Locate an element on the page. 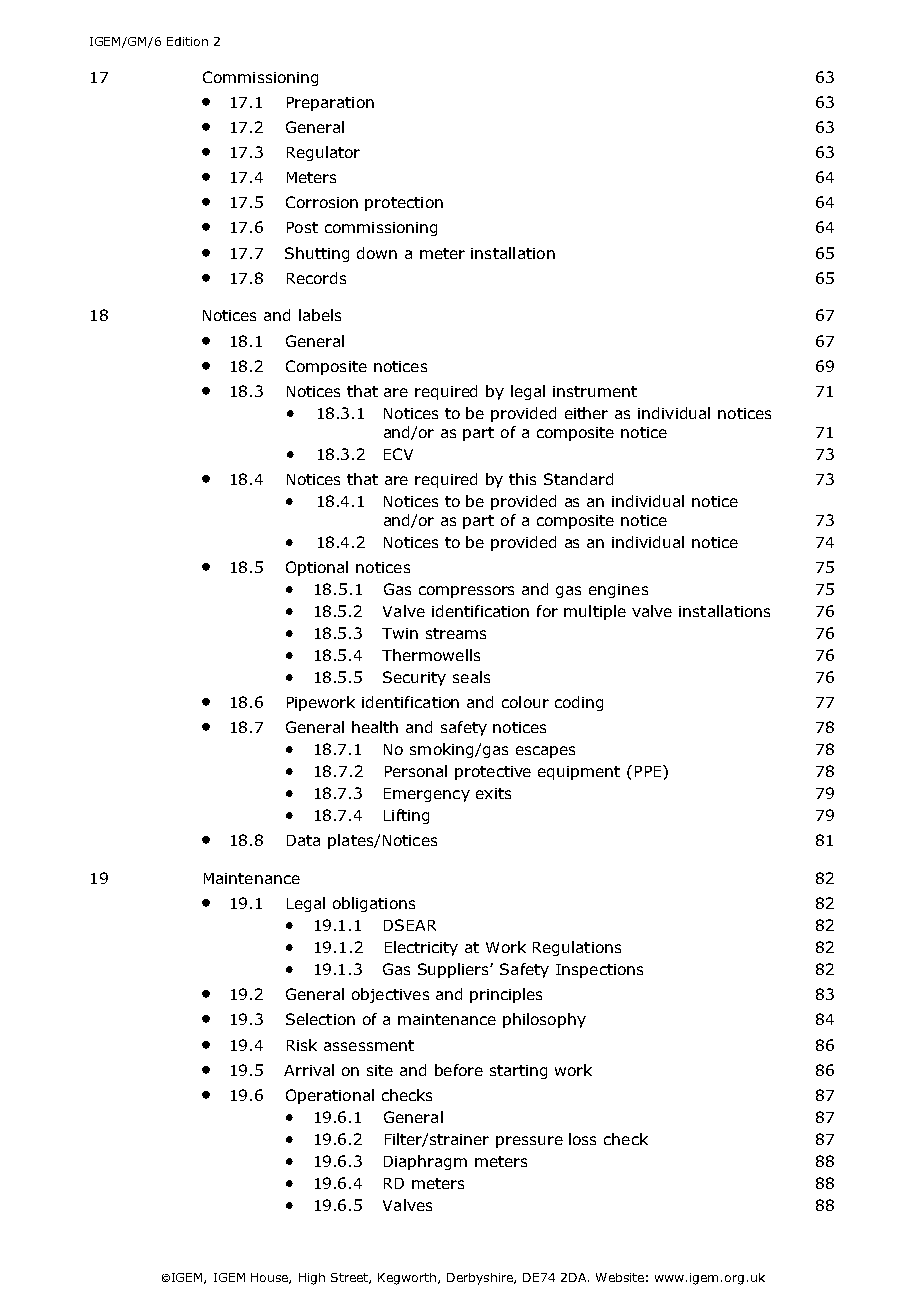  Preparation is located at coordinates (330, 104).
